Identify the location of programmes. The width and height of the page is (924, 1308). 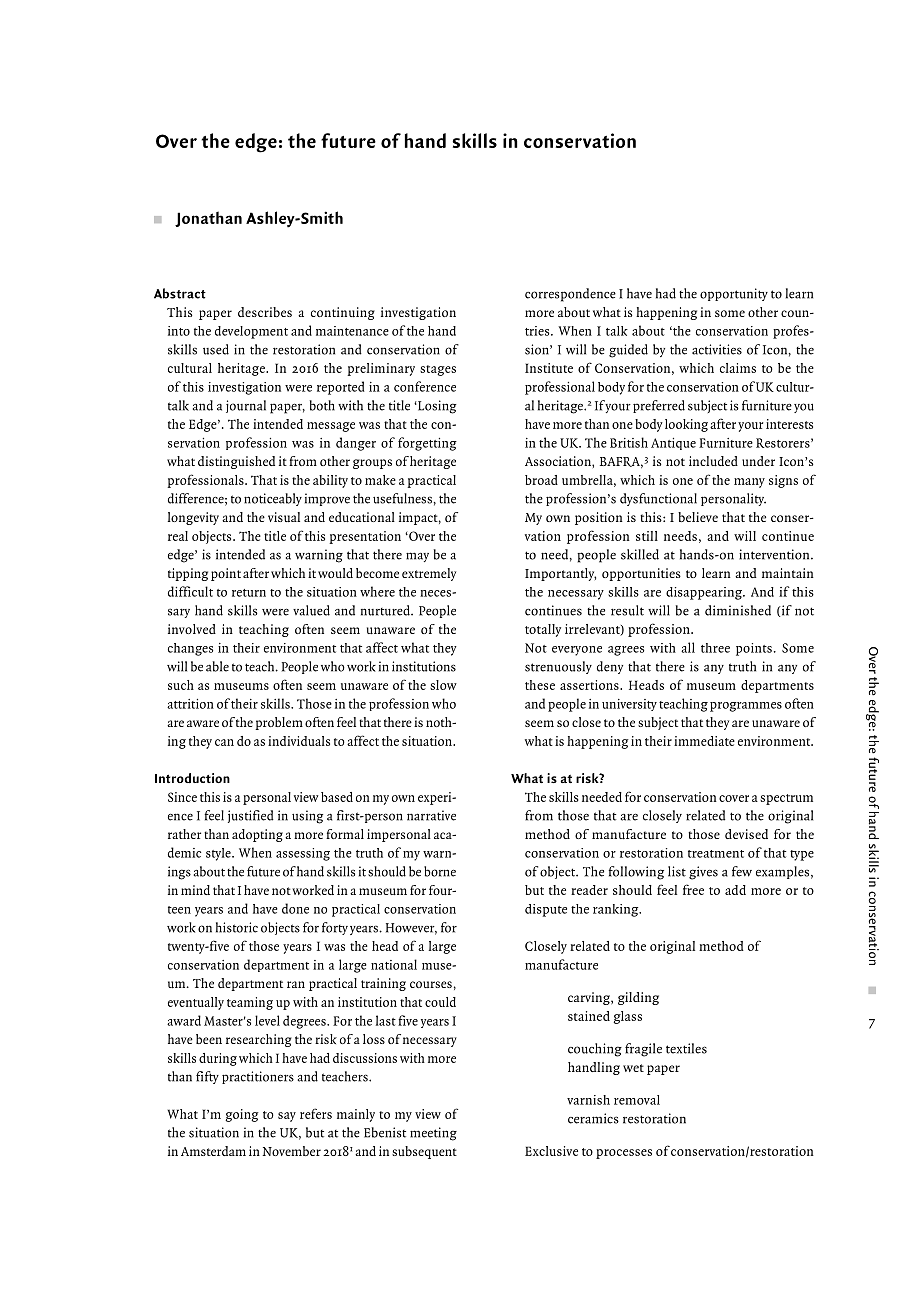
(746, 707).
